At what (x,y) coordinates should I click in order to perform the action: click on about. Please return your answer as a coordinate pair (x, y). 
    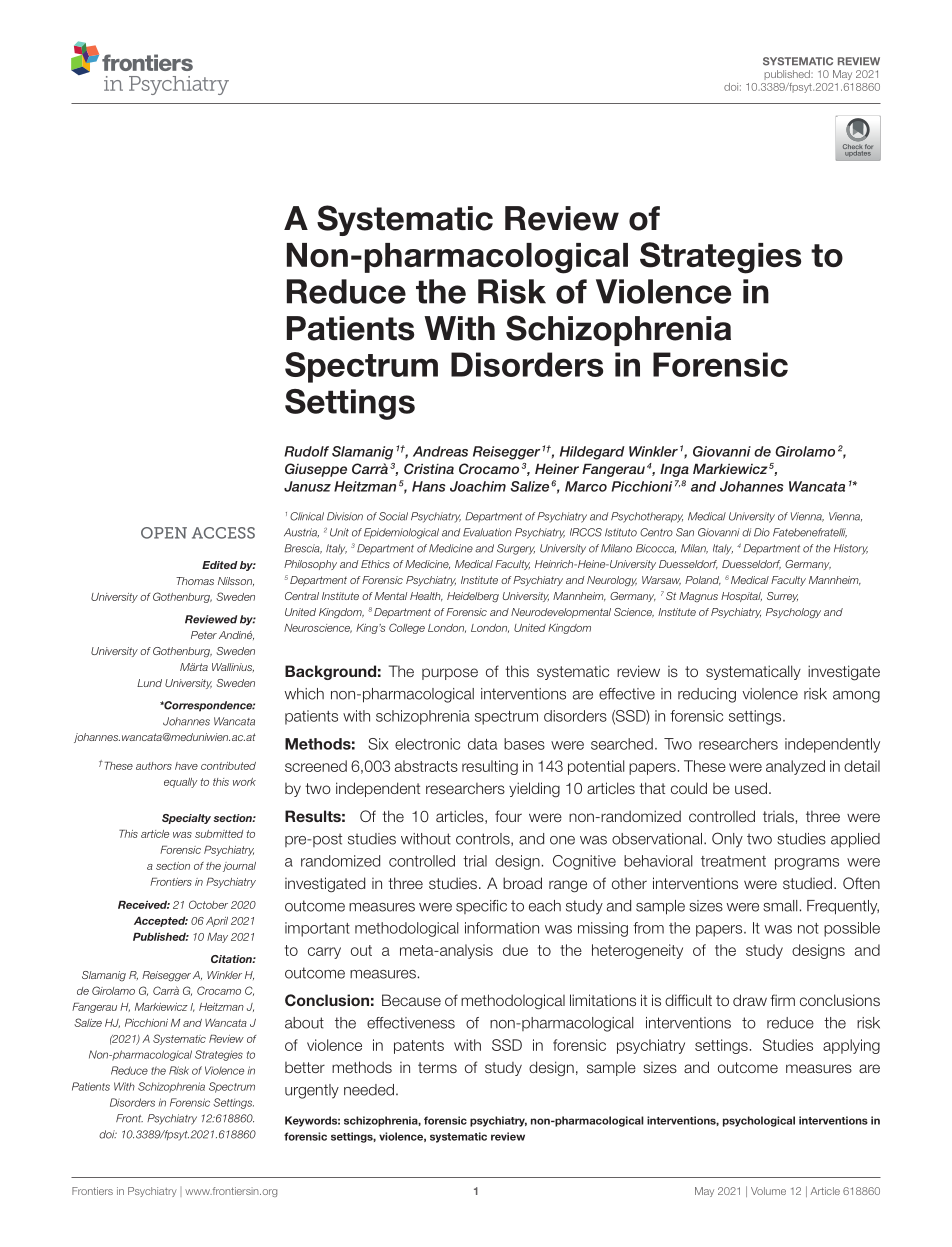
    Looking at the image, I should click on (304, 1023).
